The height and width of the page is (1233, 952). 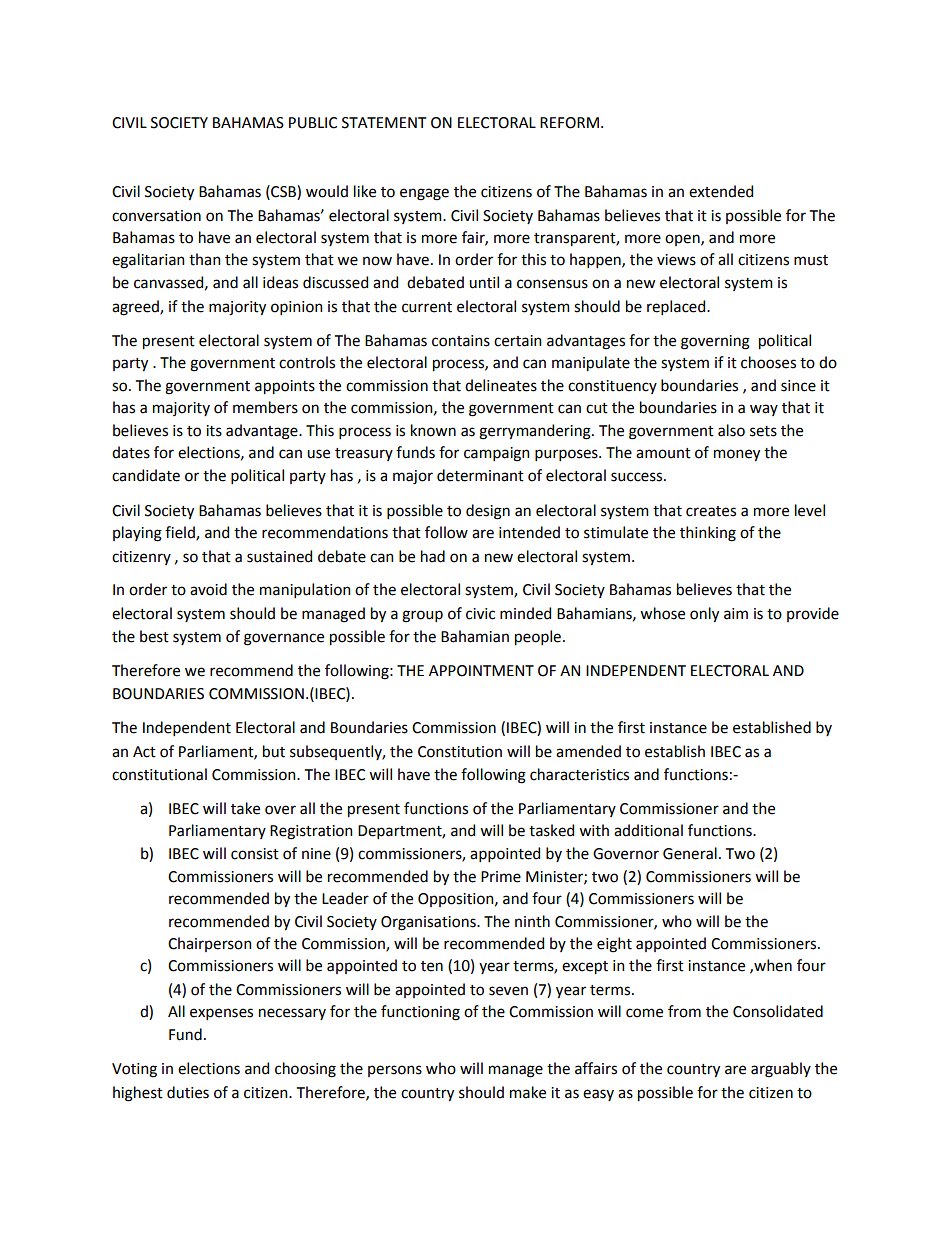 I want to click on engage, so click(x=424, y=194).
